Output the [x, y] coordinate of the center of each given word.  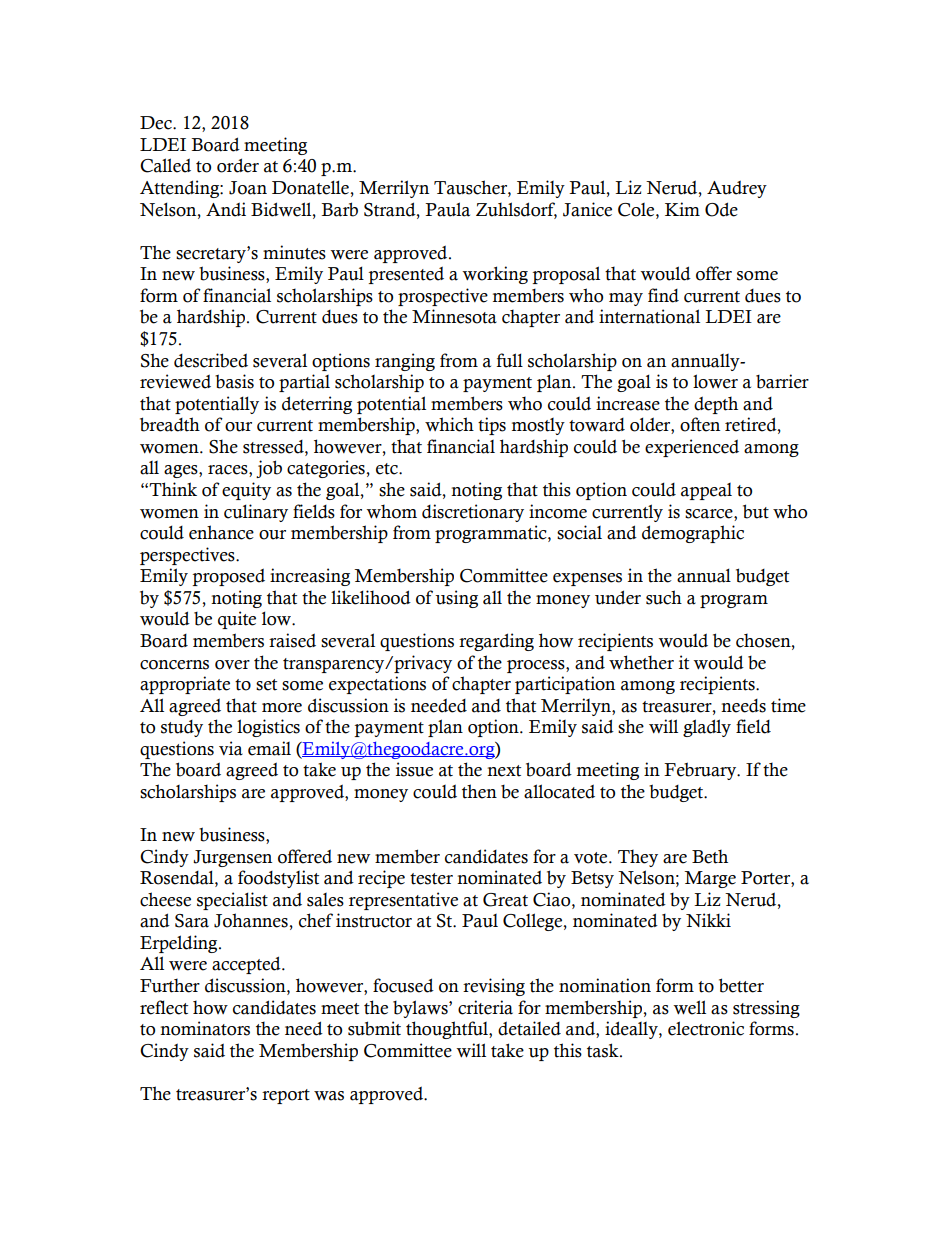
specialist [232, 901]
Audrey [737, 189]
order [238, 165]
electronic [706, 1028]
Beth [710, 856]
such [664, 597]
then [479, 791]
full [510, 360]
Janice [587, 209]
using [456, 599]
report [286, 1096]
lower [715, 381]
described [211, 360]
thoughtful [448, 1030]
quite [237, 620]
